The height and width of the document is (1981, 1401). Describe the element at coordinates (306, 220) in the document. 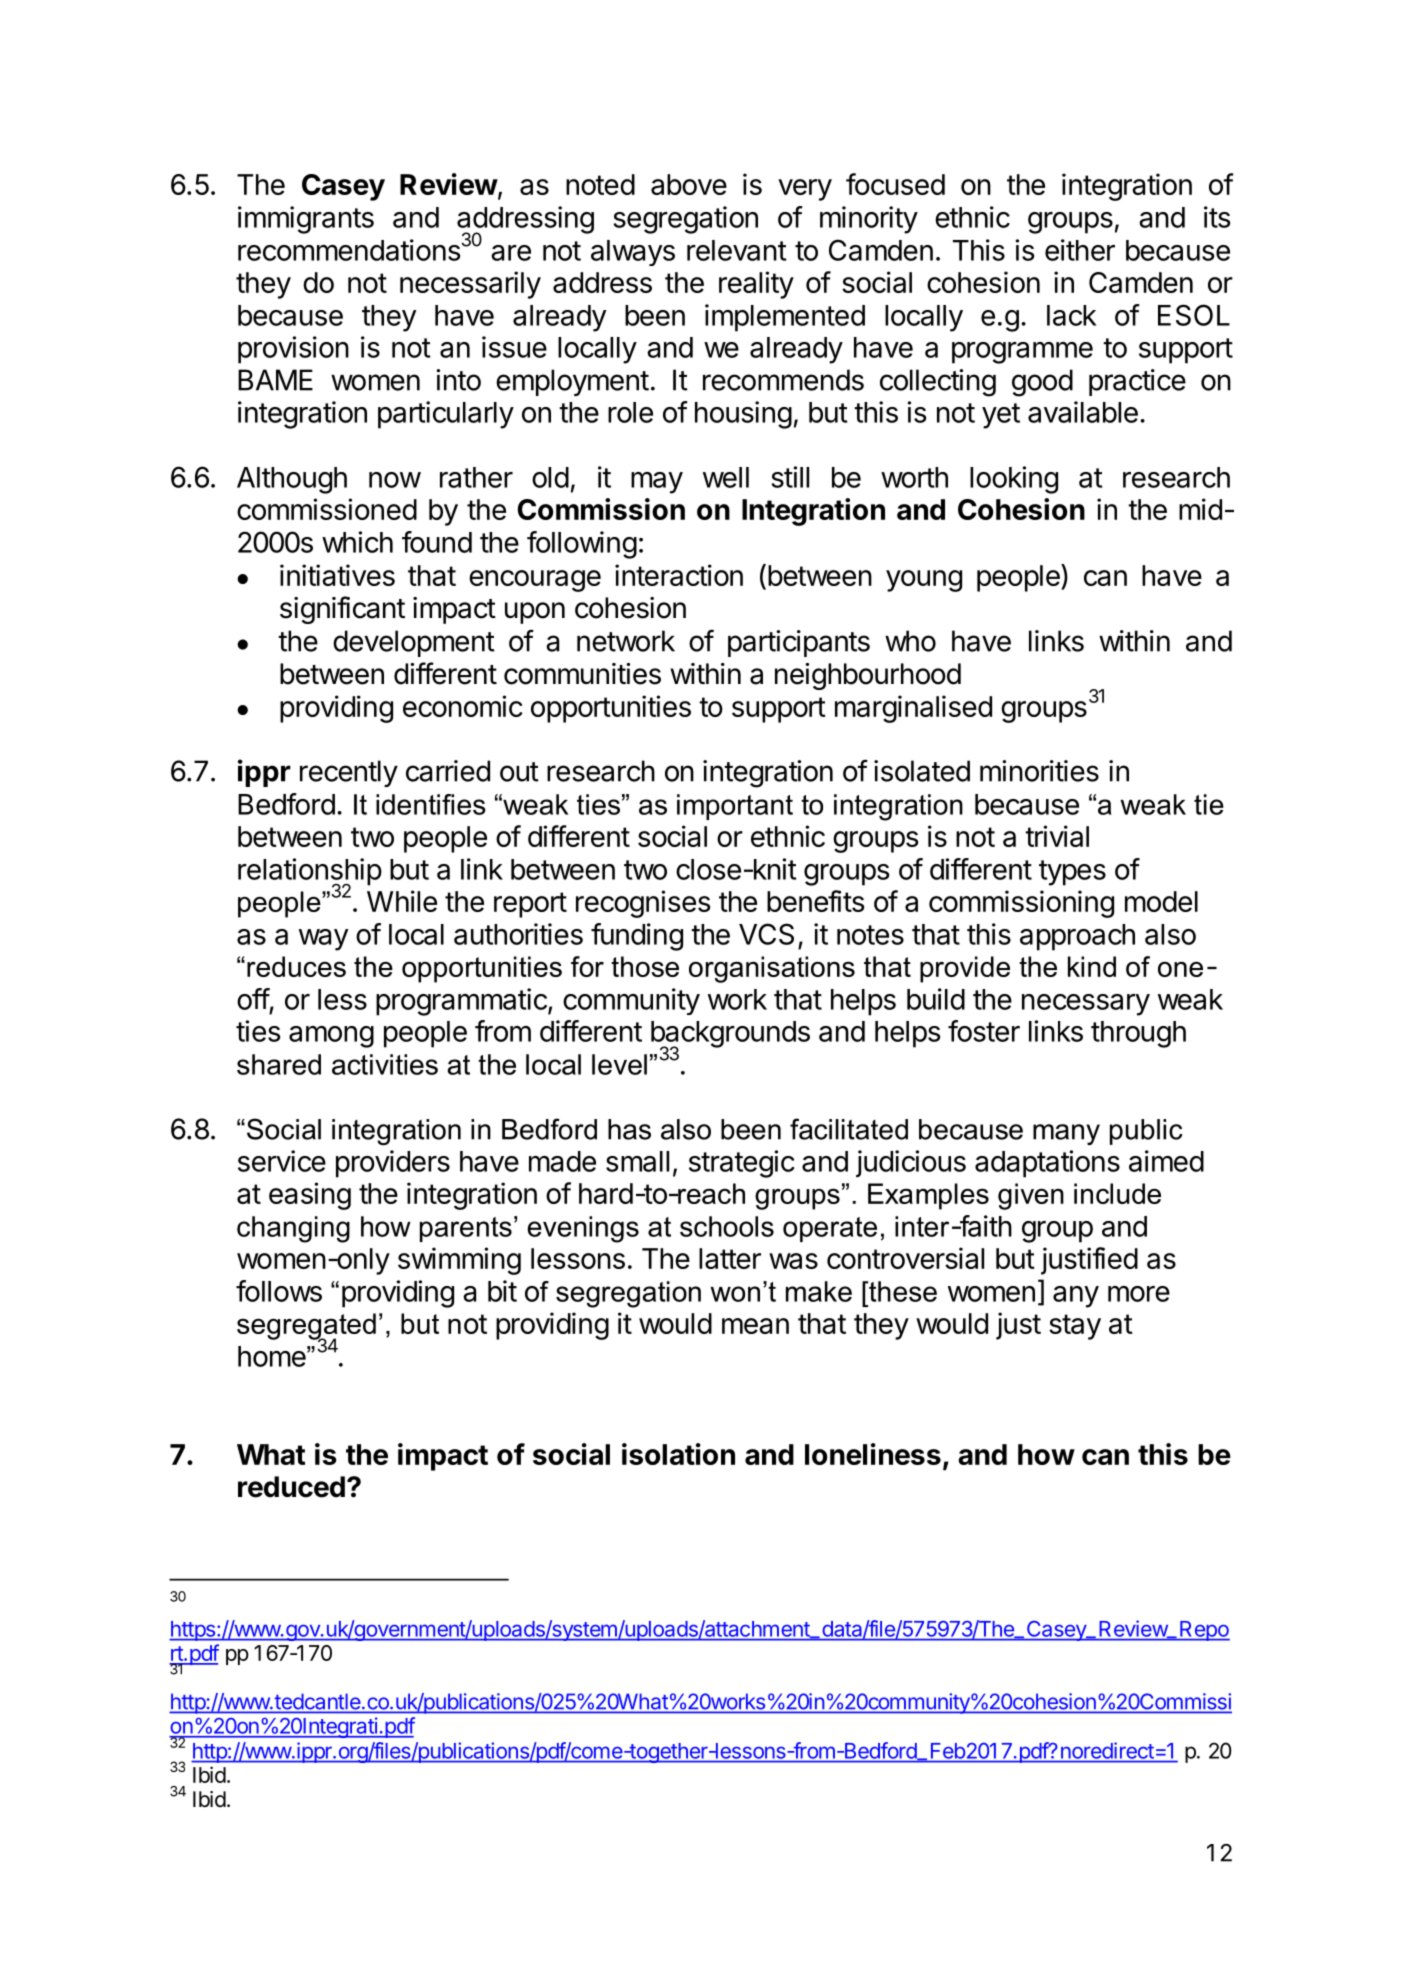

I see `immigrants` at that location.
